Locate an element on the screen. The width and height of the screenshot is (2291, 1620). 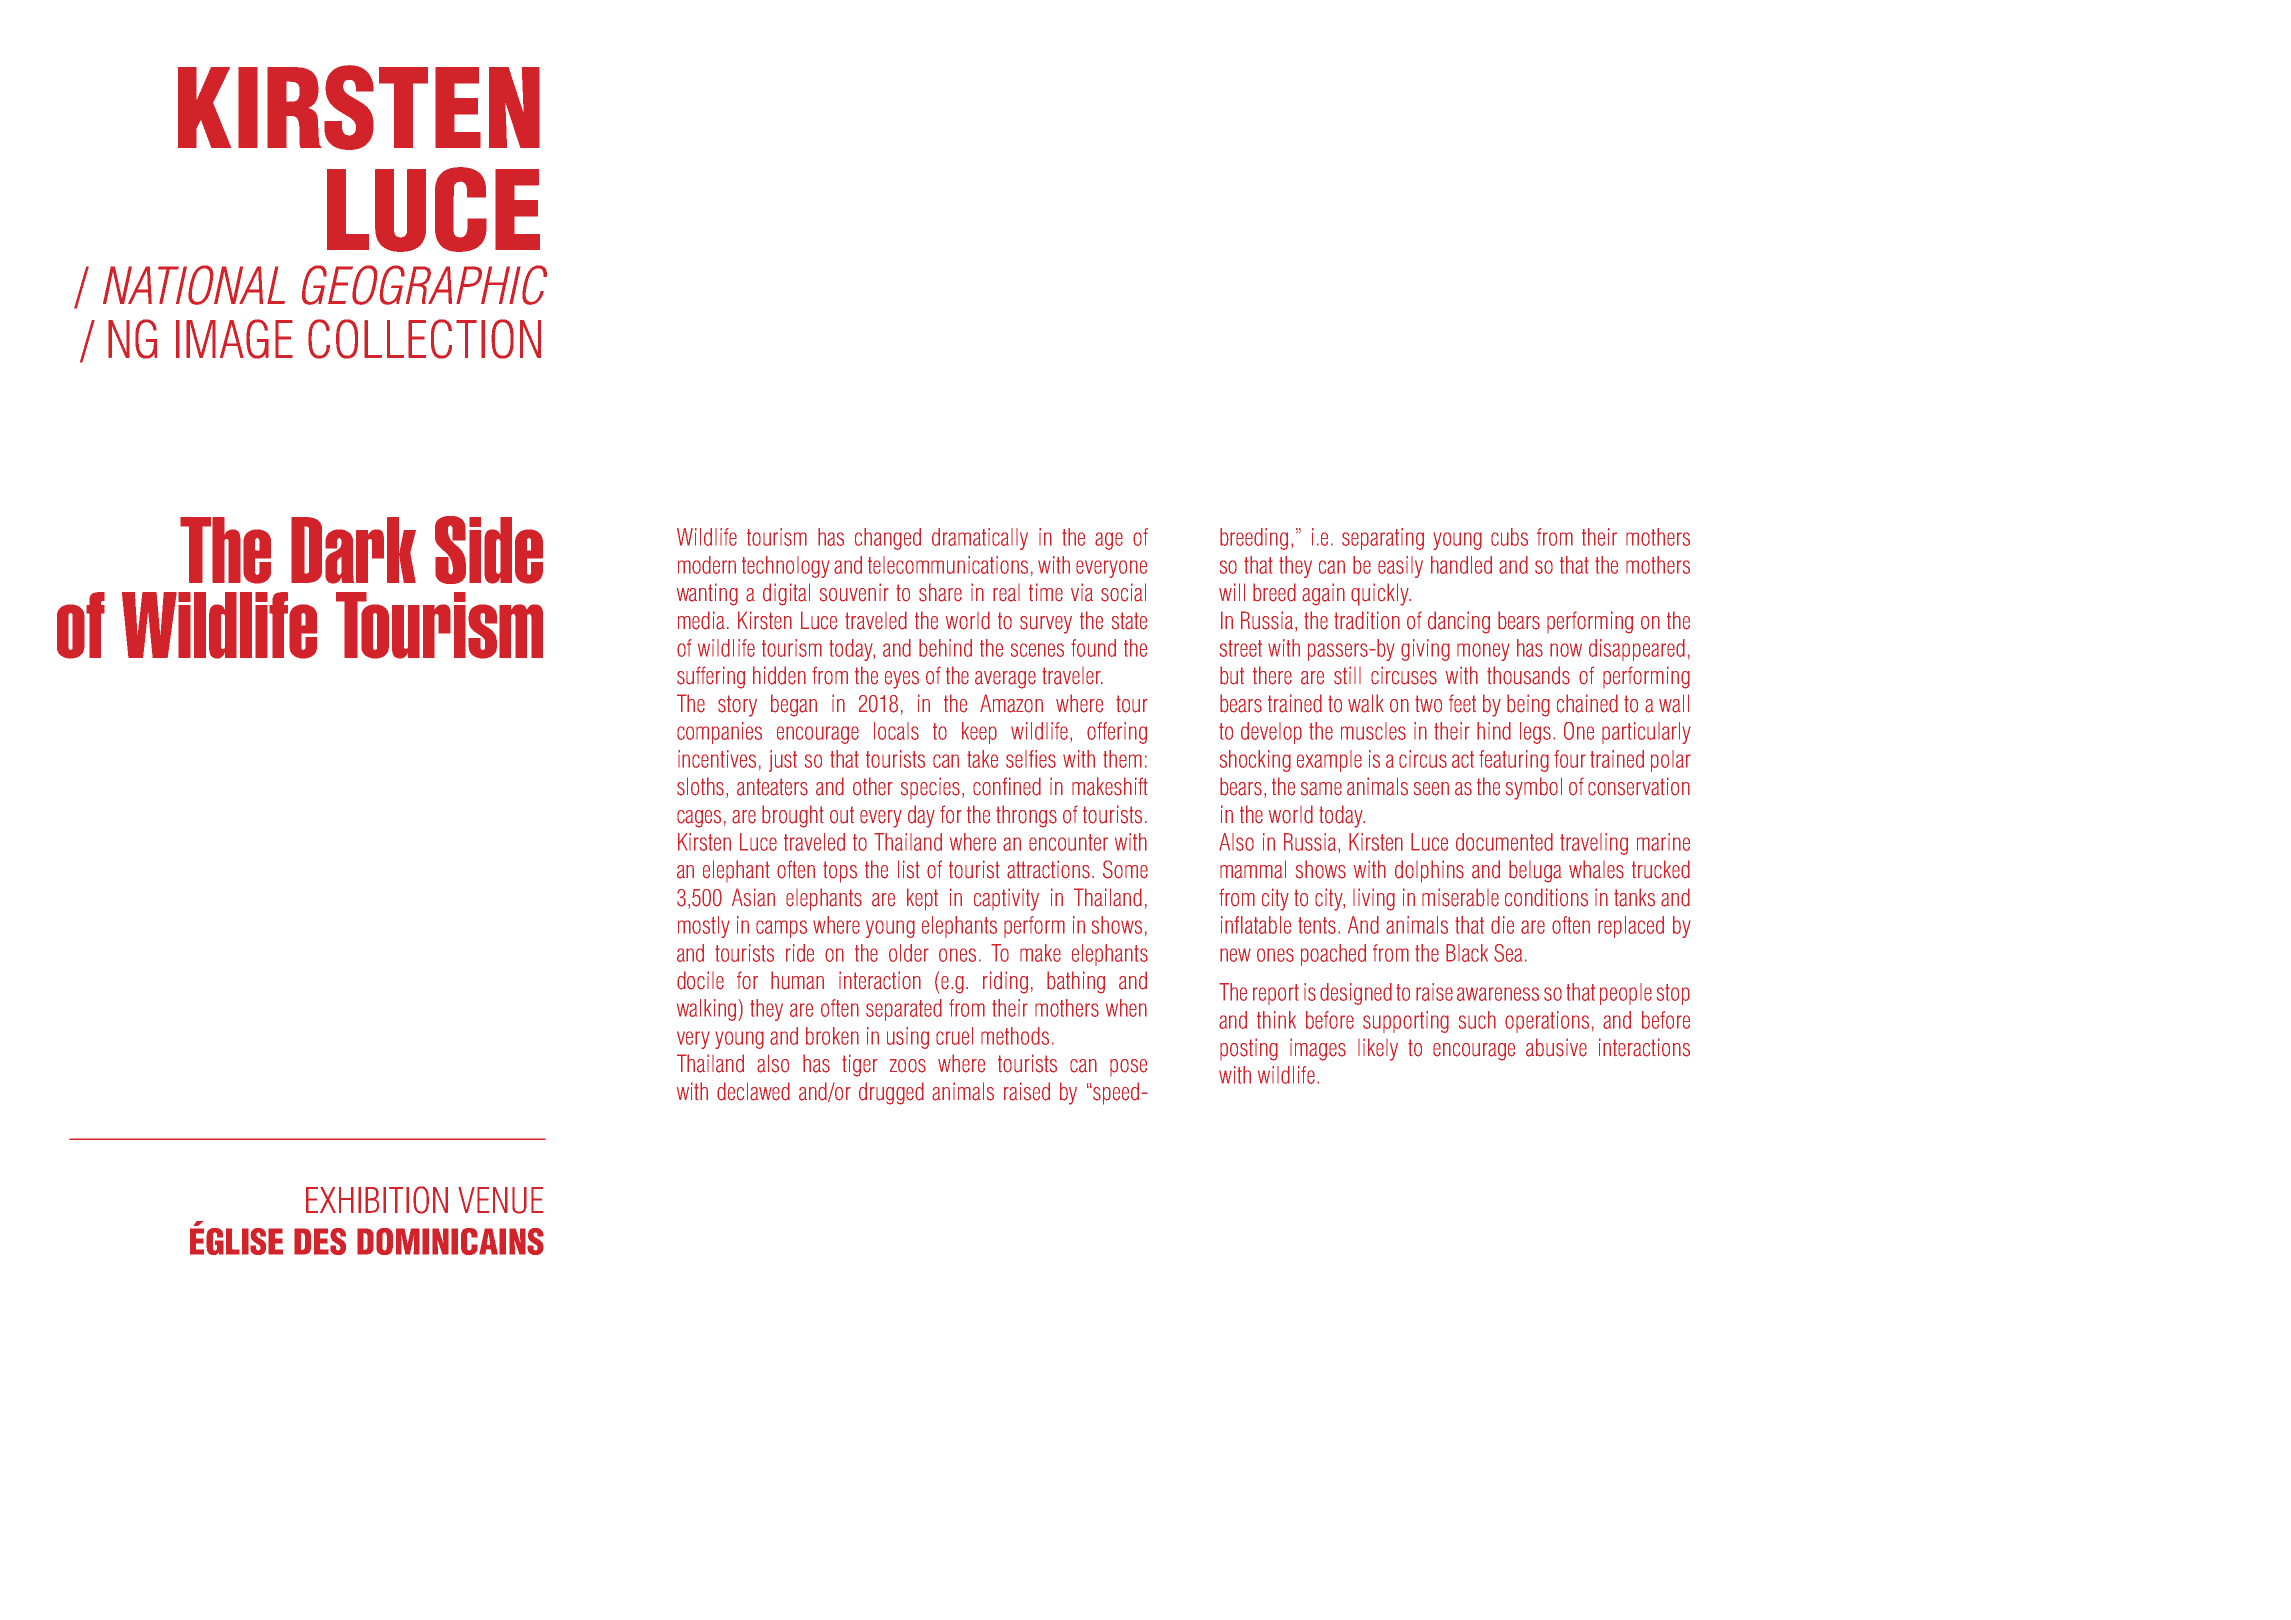
legs is located at coordinates (1535, 733).
